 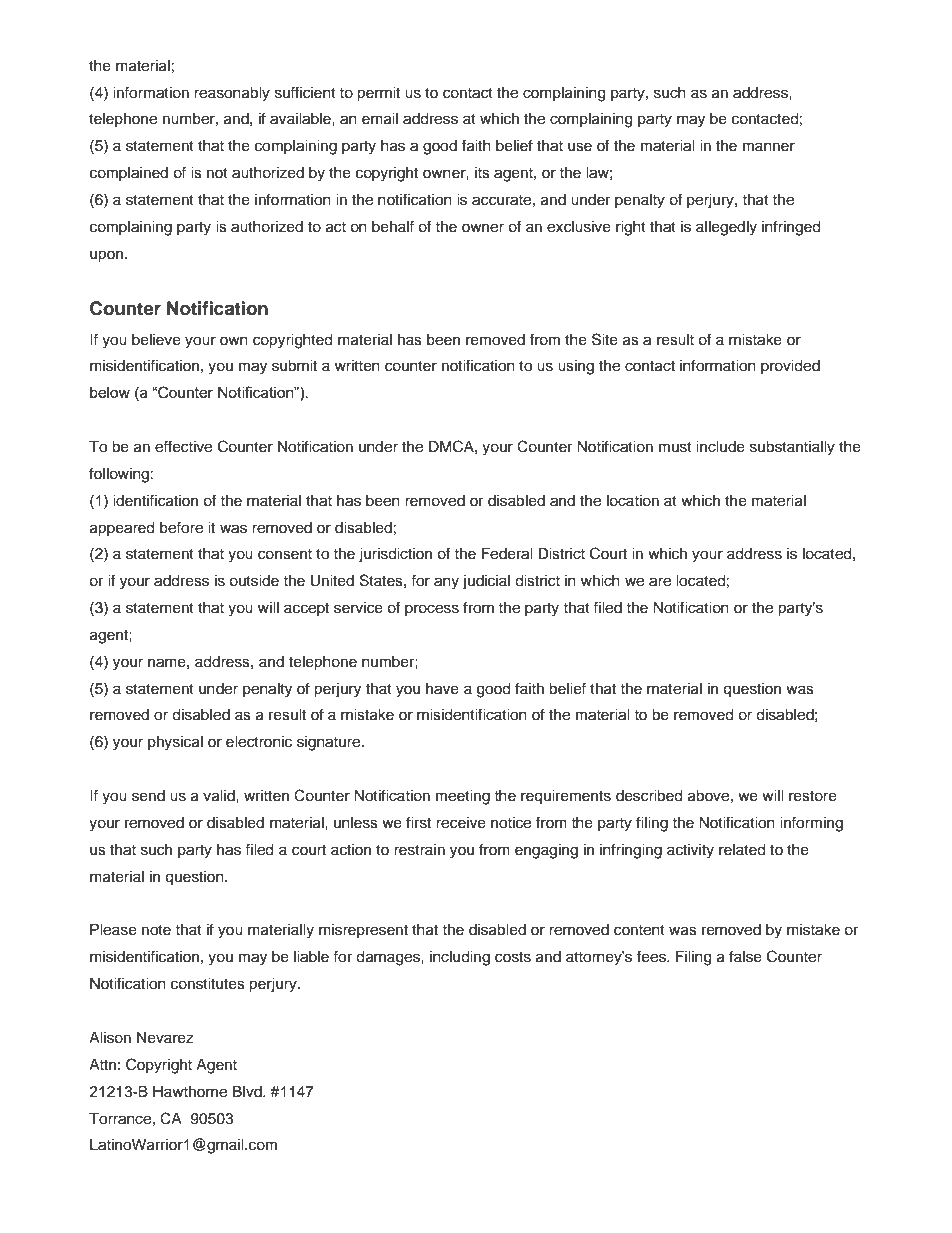 What do you see at coordinates (254, 581) in the screenshot?
I see `outside` at bounding box center [254, 581].
